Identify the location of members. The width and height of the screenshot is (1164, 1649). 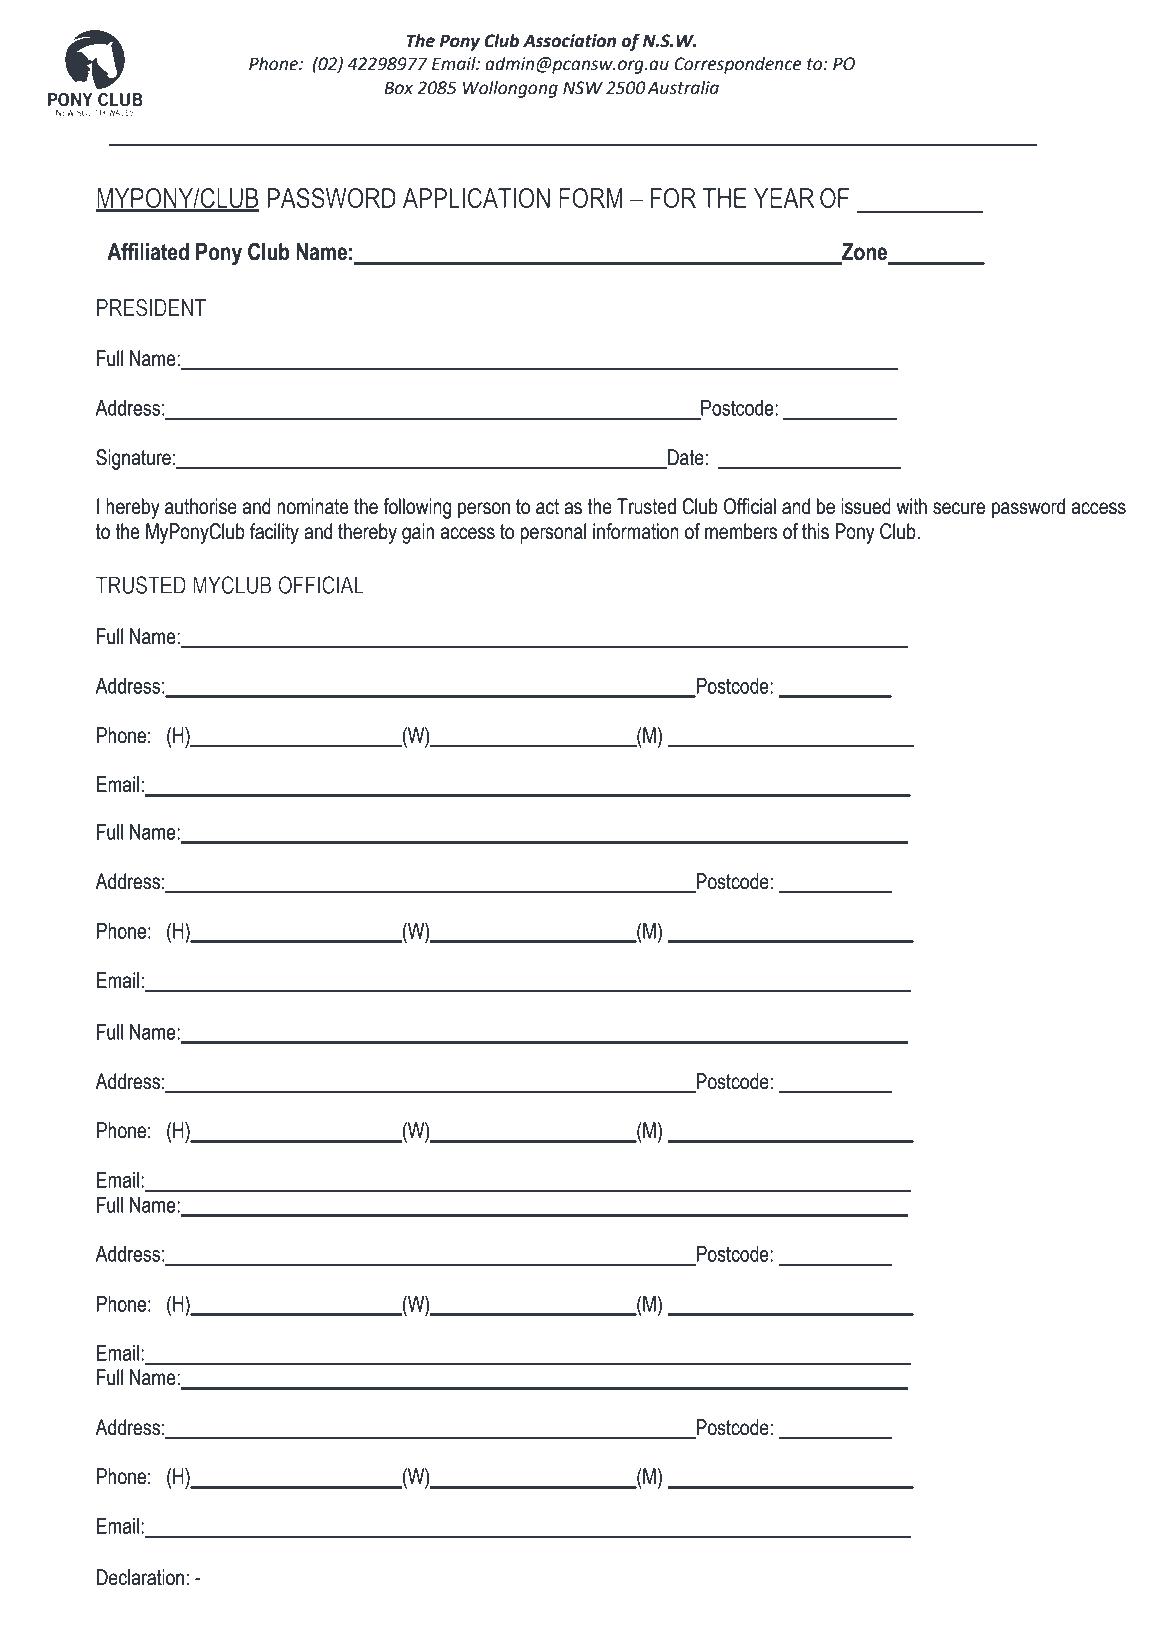
(741, 531).
